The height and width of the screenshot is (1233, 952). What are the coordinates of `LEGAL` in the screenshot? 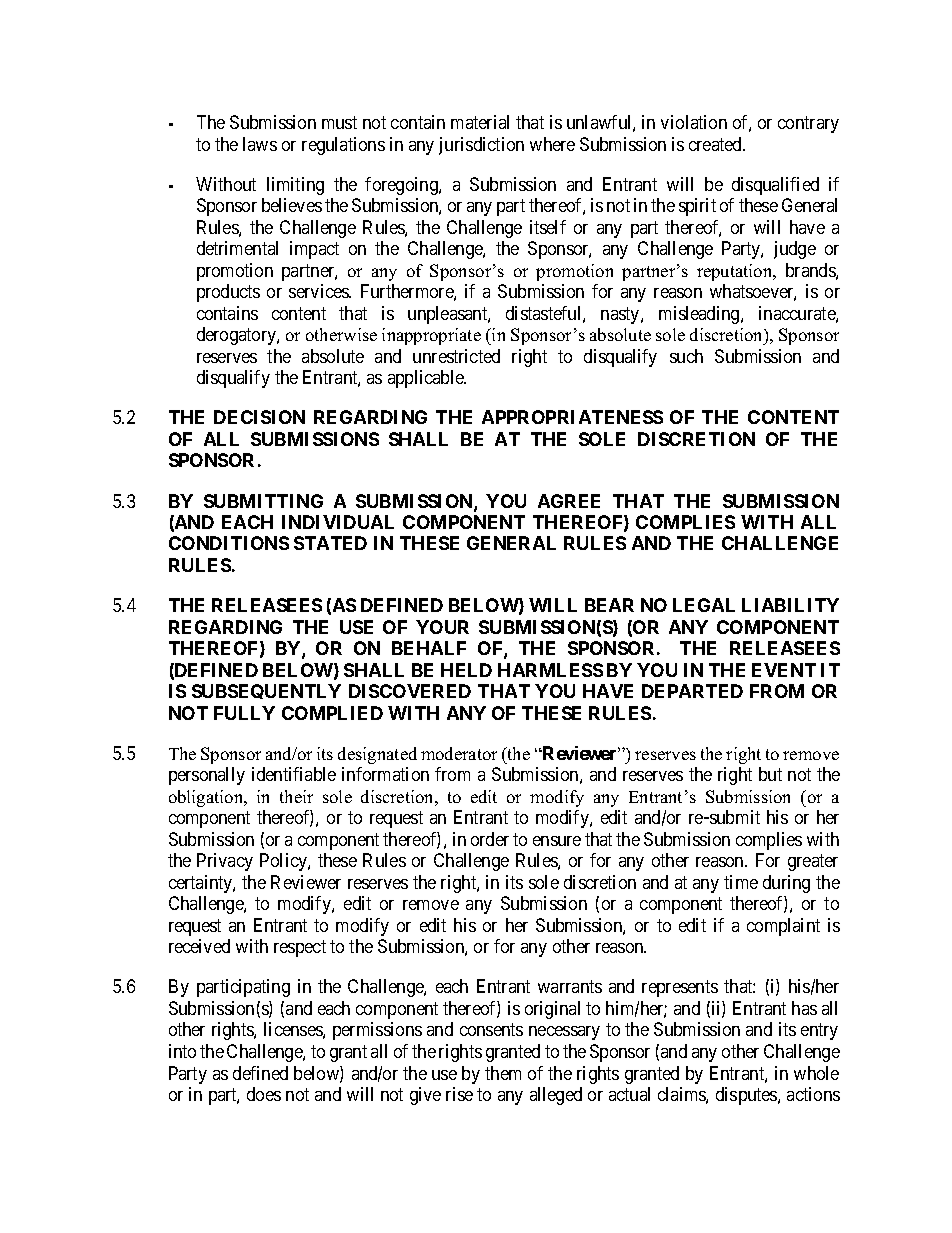 It's located at (704, 605).
